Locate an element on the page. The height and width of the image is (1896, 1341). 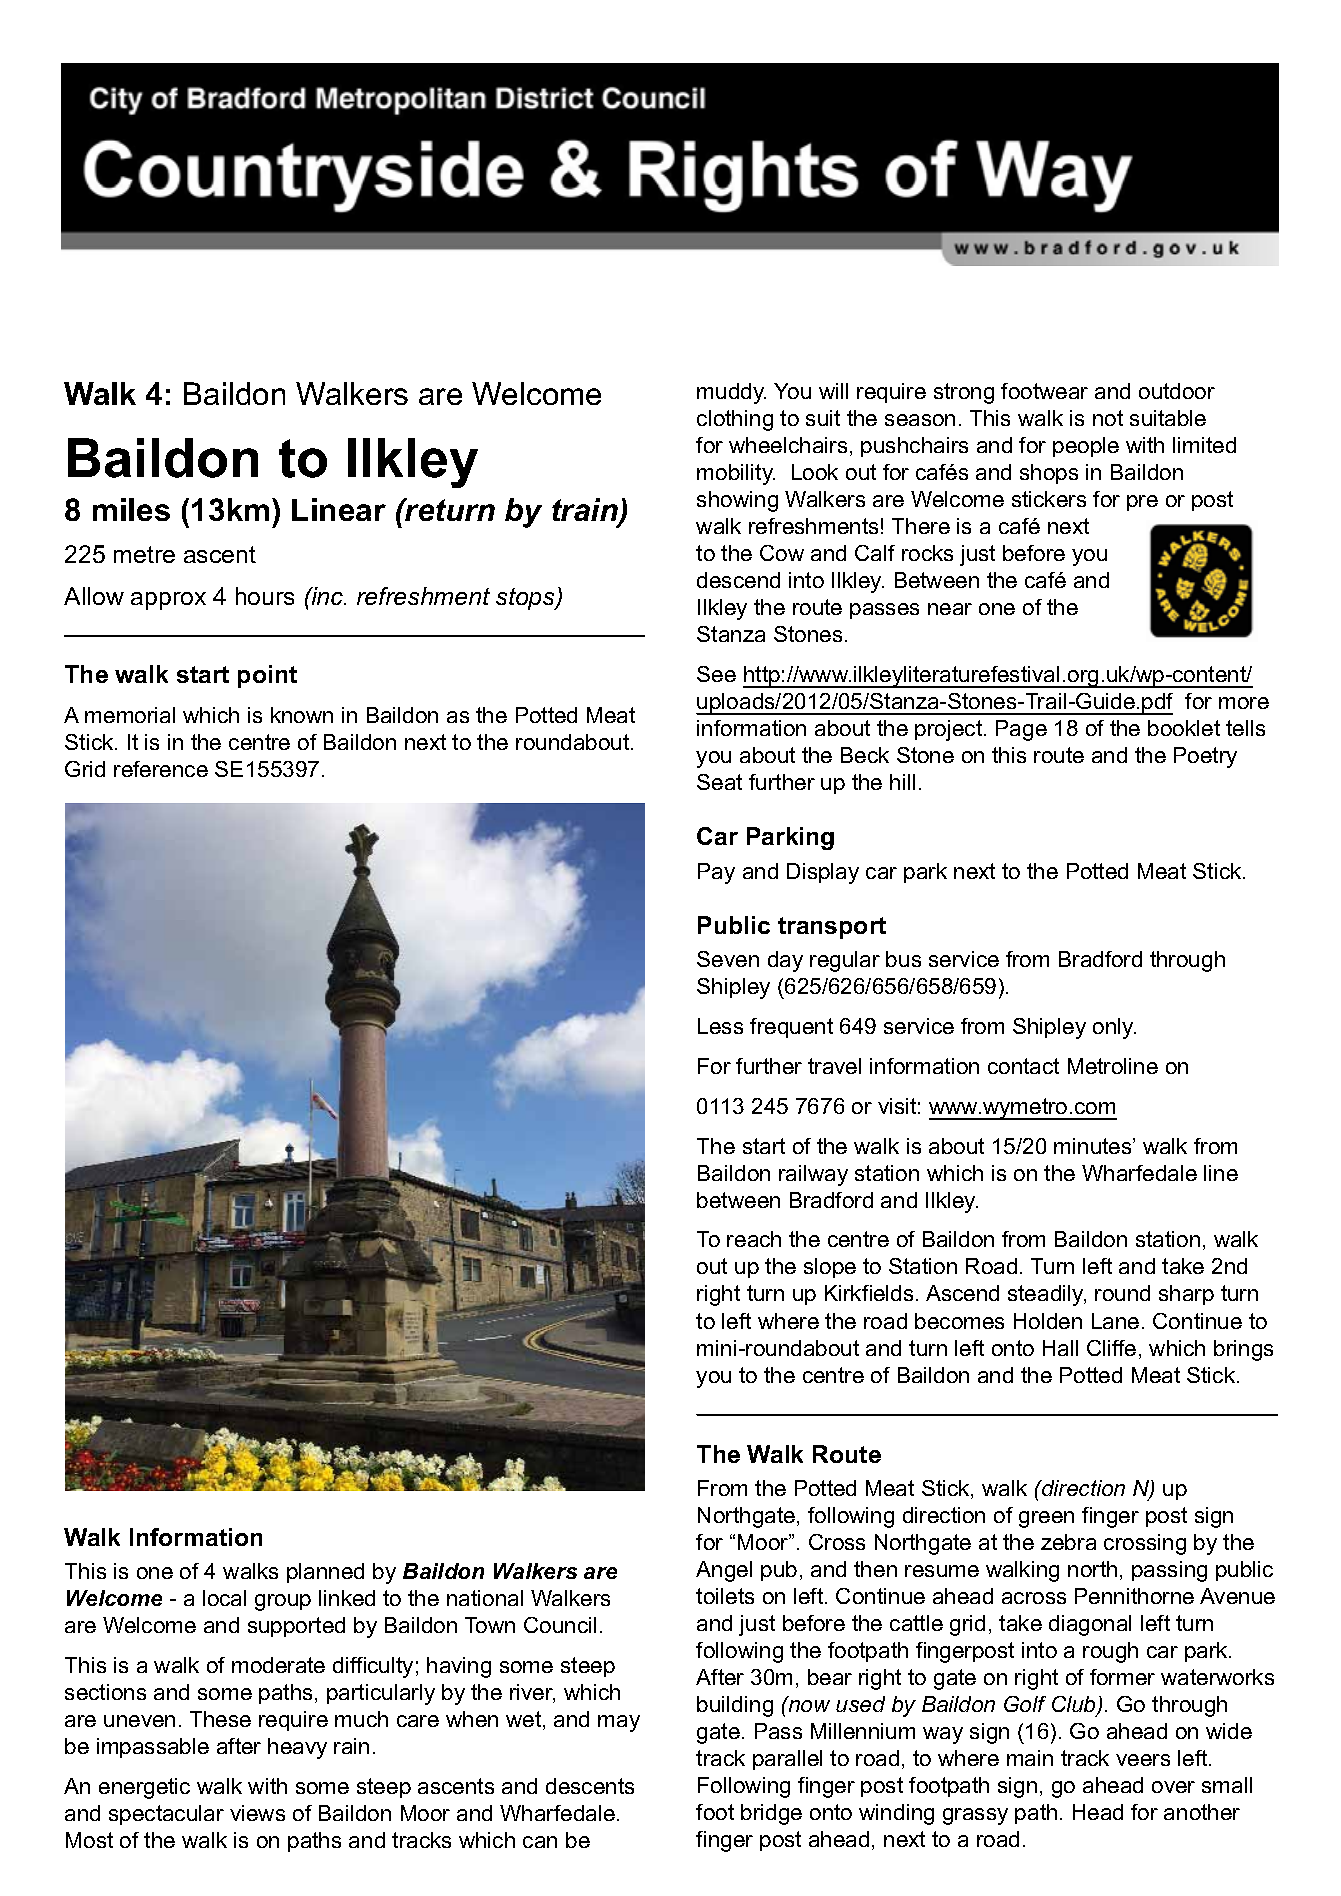
Lane is located at coordinates (1115, 1321).
